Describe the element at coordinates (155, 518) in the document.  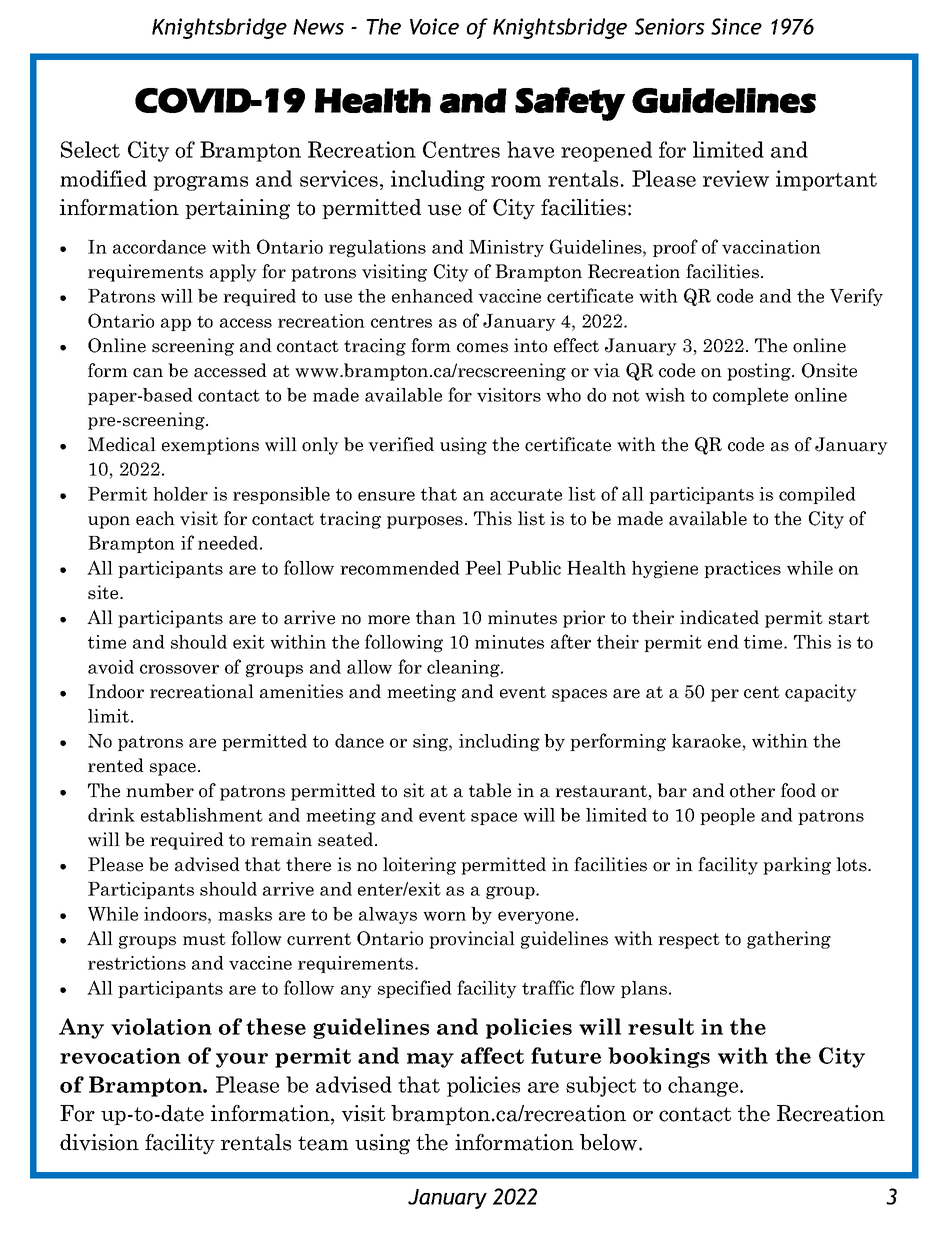
I see `each` at that location.
